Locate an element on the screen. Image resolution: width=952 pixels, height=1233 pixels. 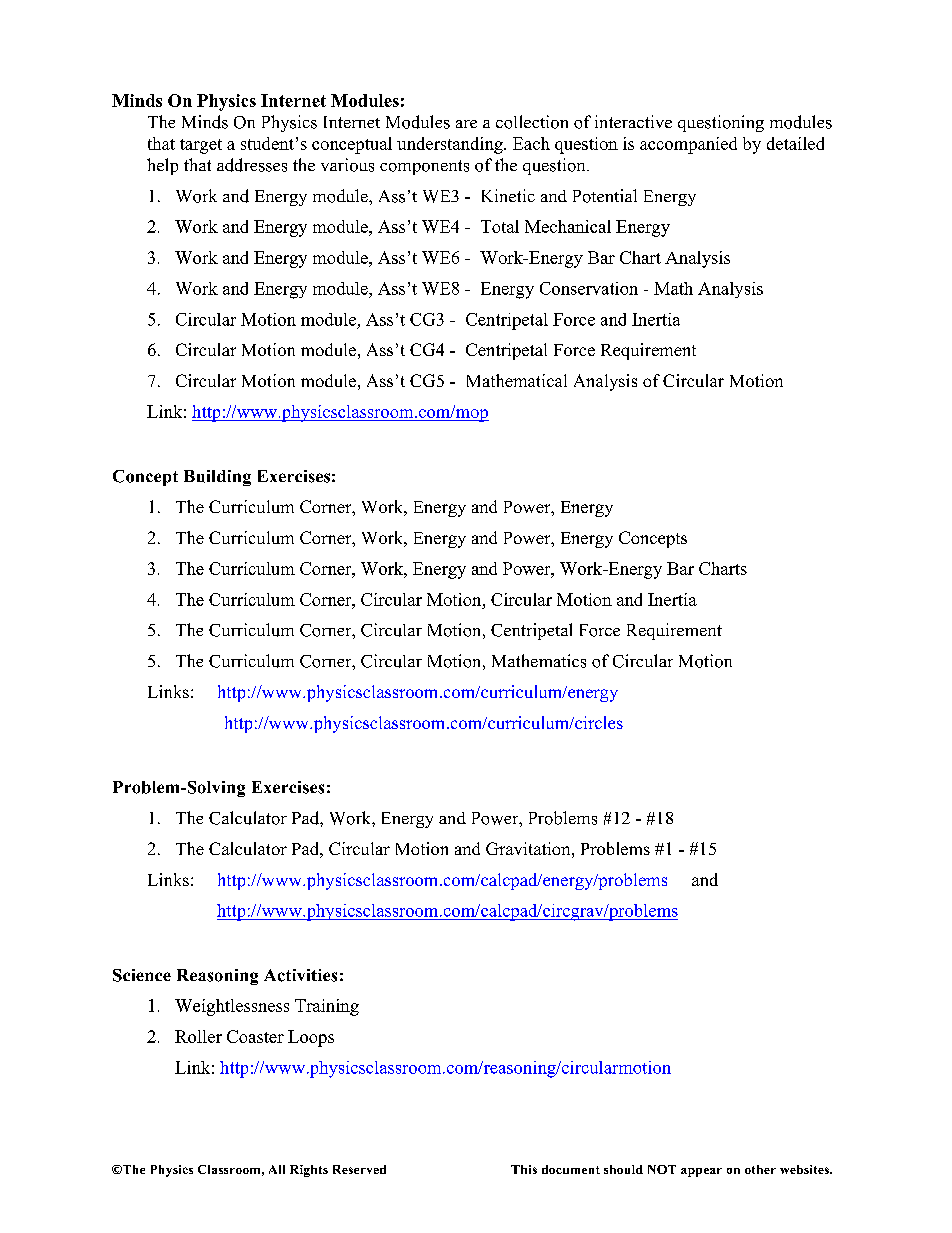
Activities is located at coordinates (300, 975).
